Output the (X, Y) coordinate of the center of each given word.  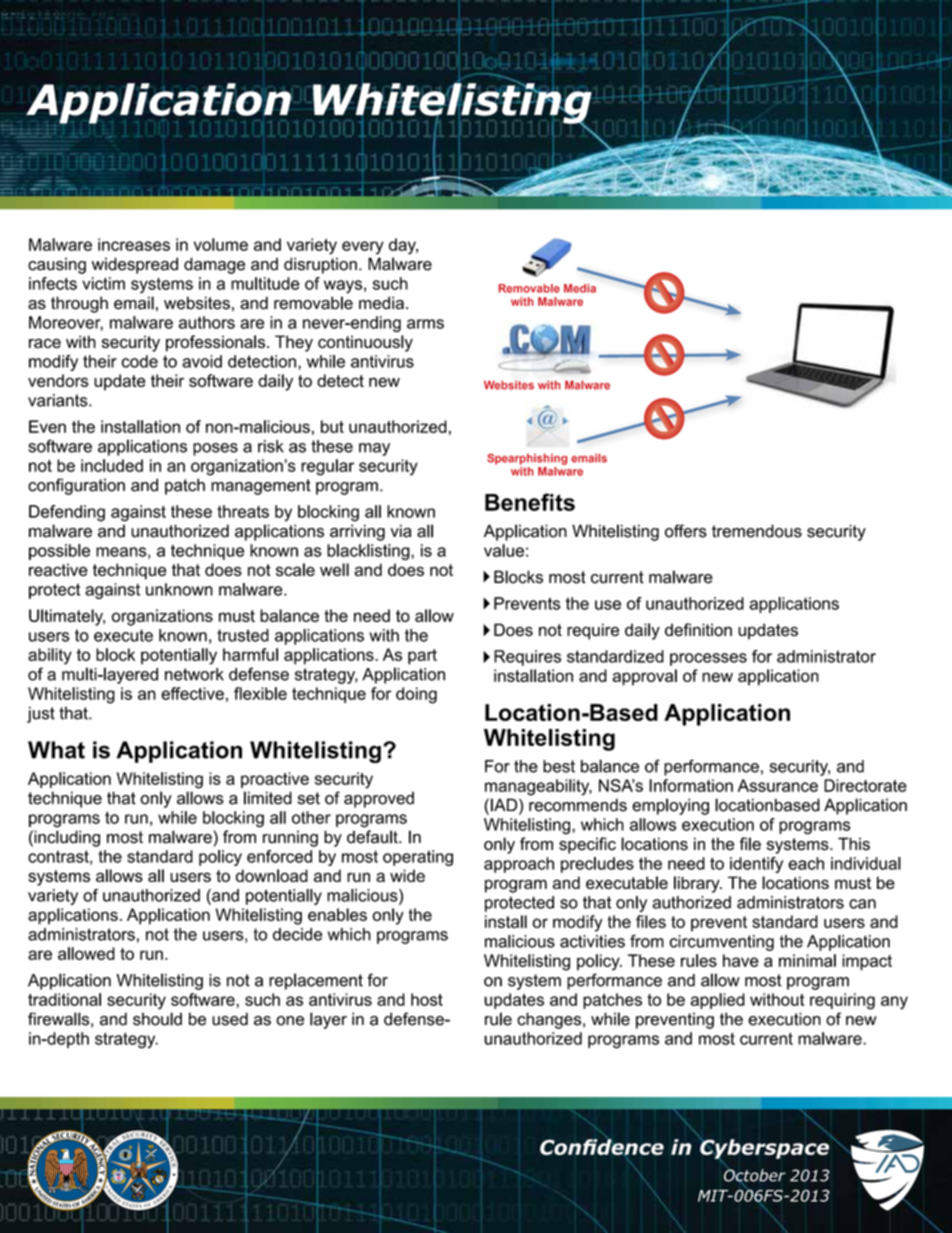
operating (418, 858)
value (504, 550)
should (157, 1019)
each (806, 863)
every (363, 248)
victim (103, 283)
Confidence (602, 1147)
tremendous (757, 531)
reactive (58, 570)
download (272, 875)
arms (425, 324)
